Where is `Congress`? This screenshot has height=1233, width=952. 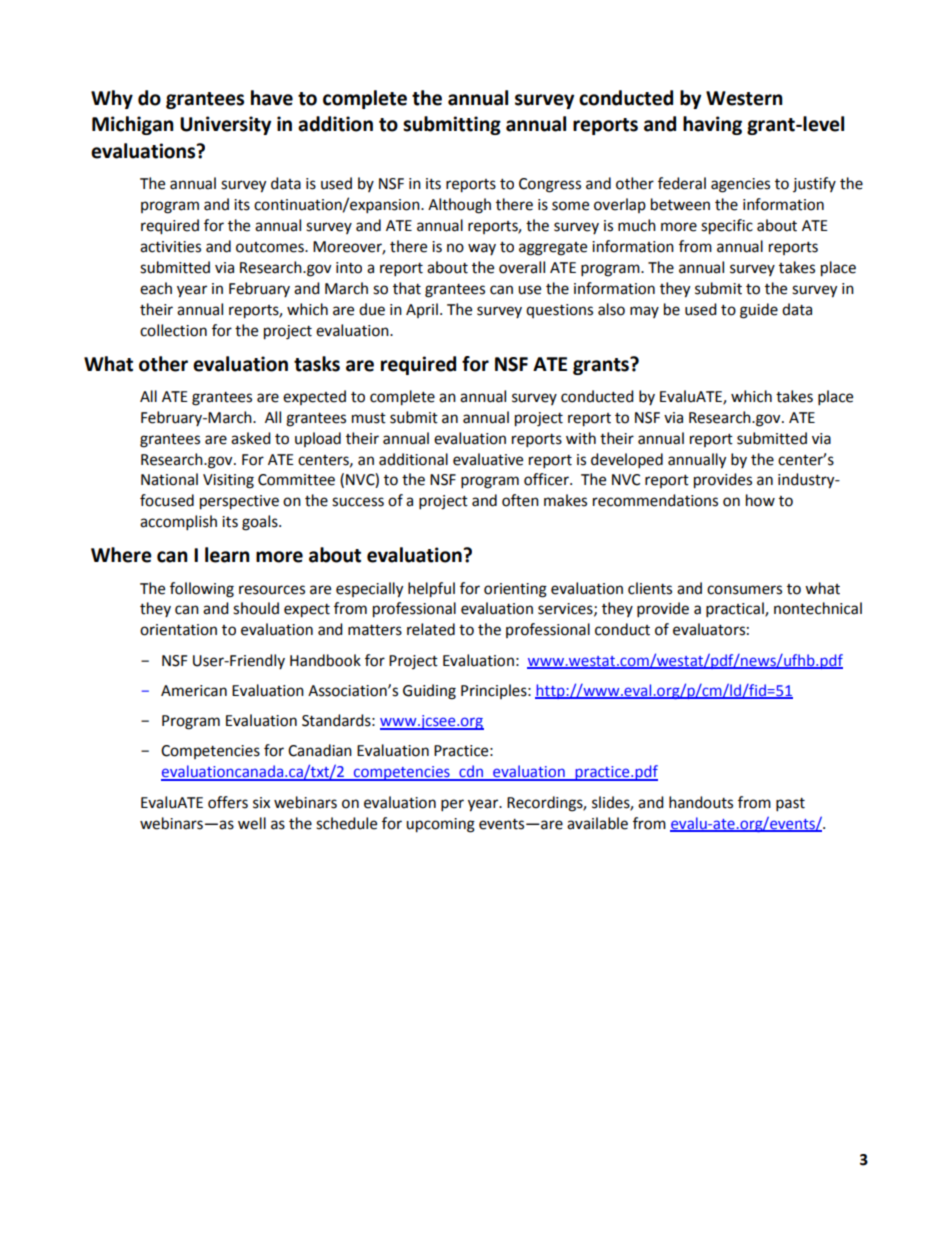
Congress is located at coordinates (550, 185).
